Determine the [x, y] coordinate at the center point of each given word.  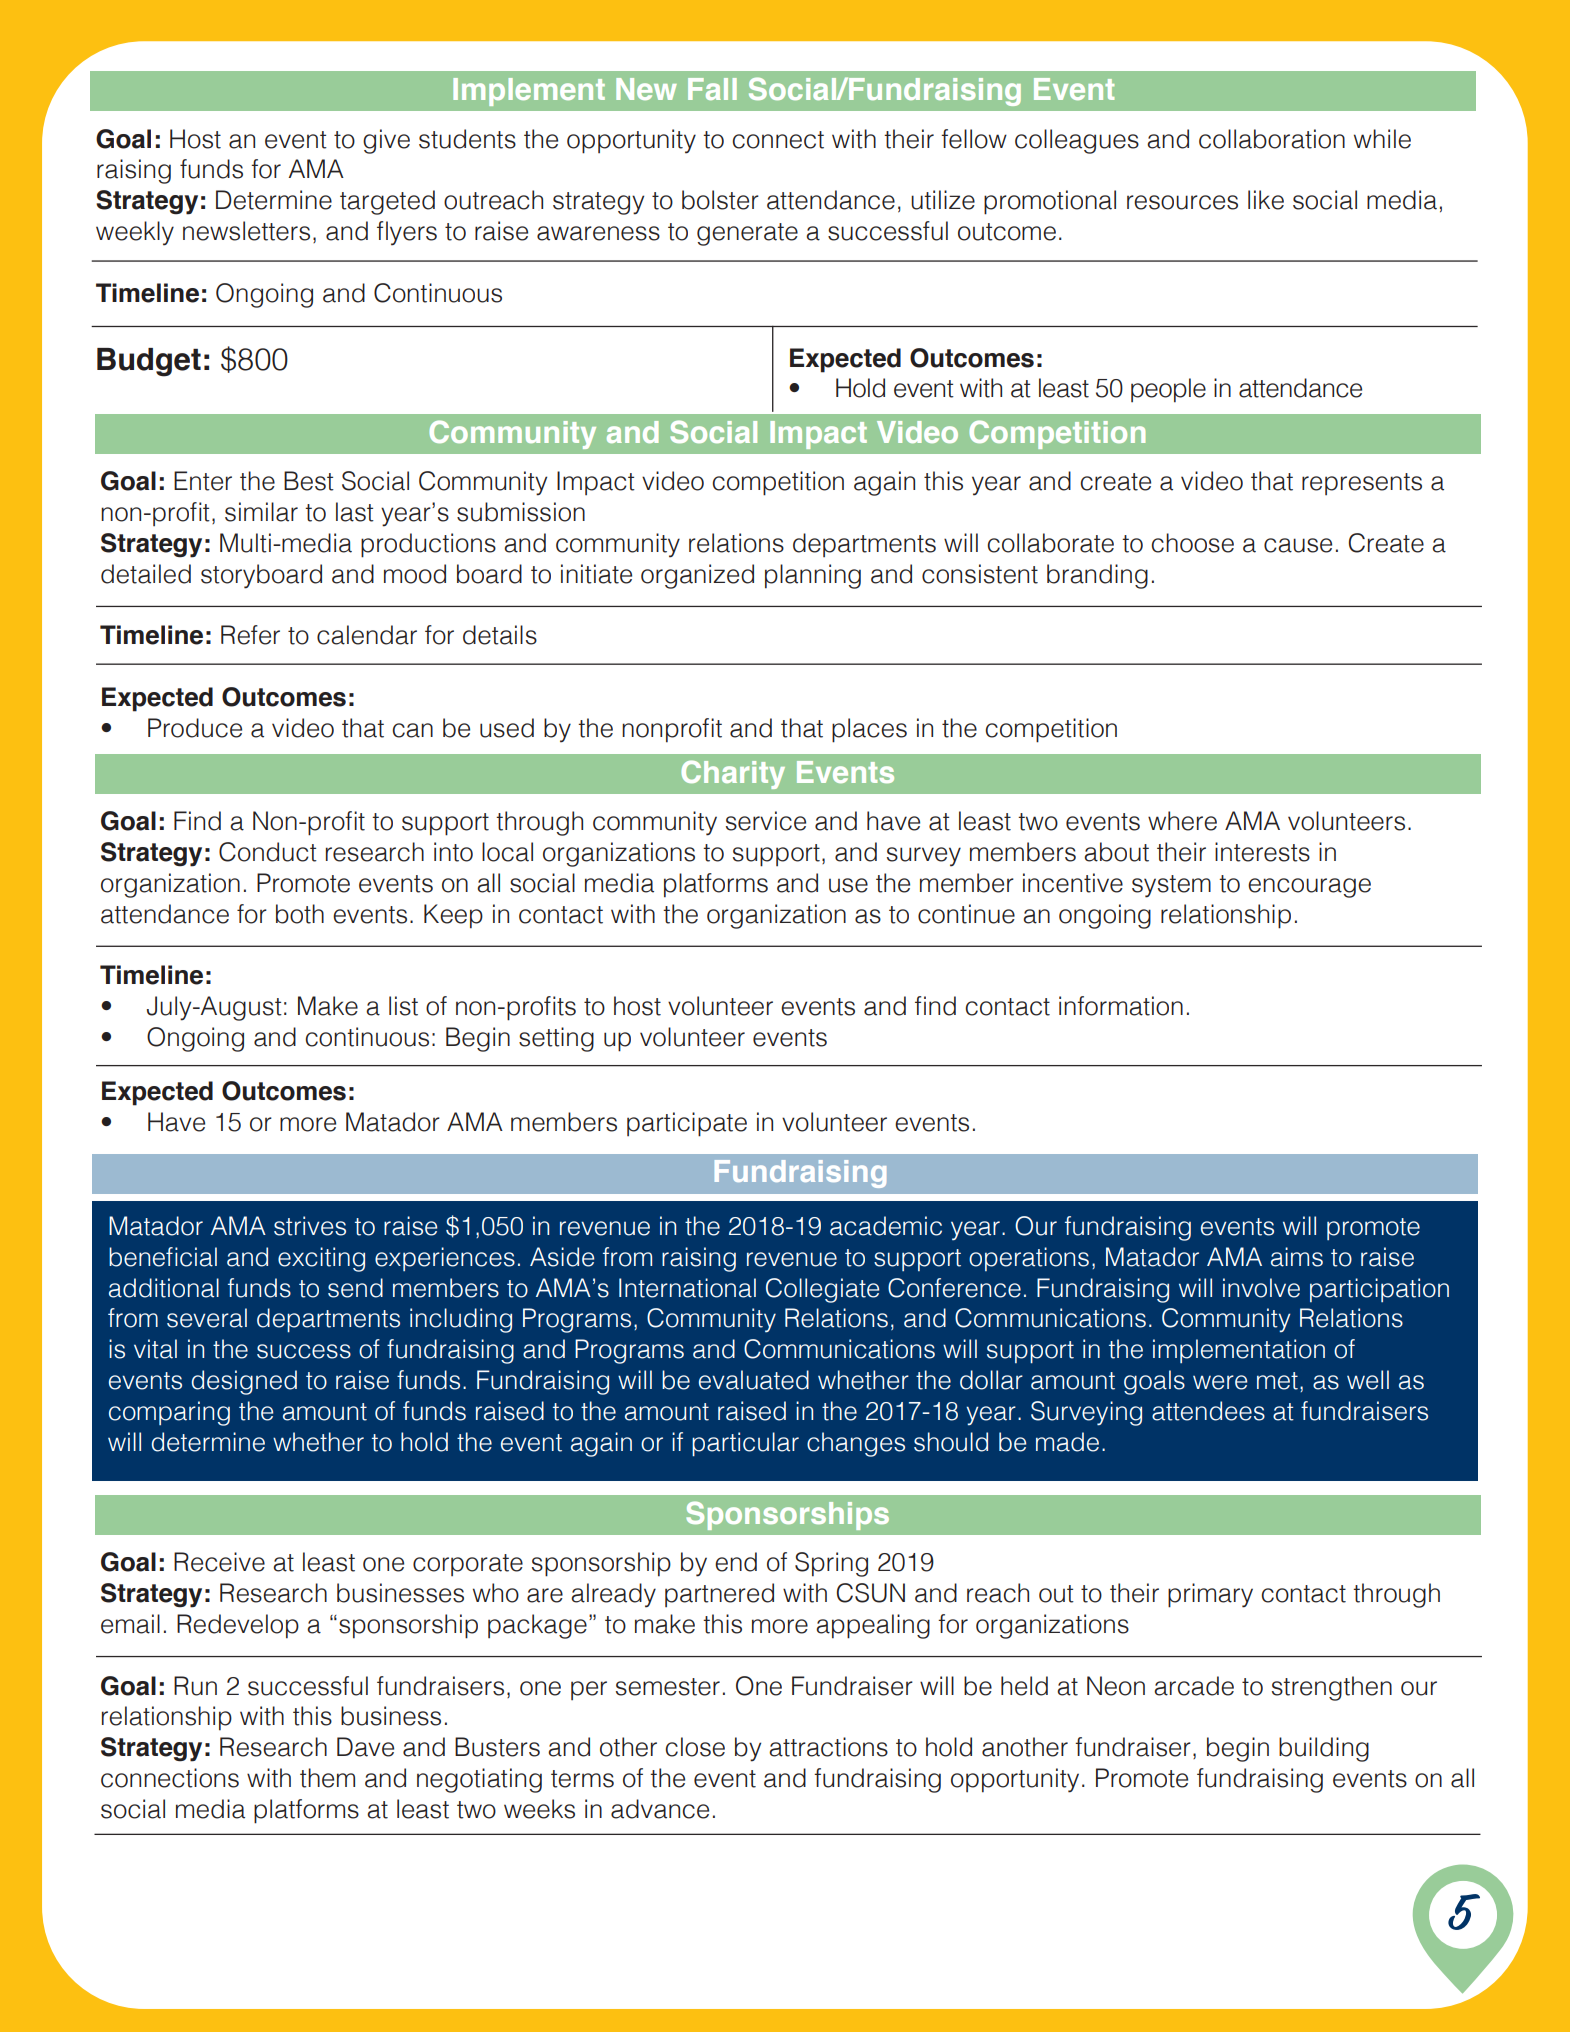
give [386, 141]
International [687, 1288]
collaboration [1272, 139]
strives [310, 1226]
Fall [712, 89]
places [869, 730]
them [327, 1778]
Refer [250, 635]
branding [1097, 576]
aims [1297, 1257]
